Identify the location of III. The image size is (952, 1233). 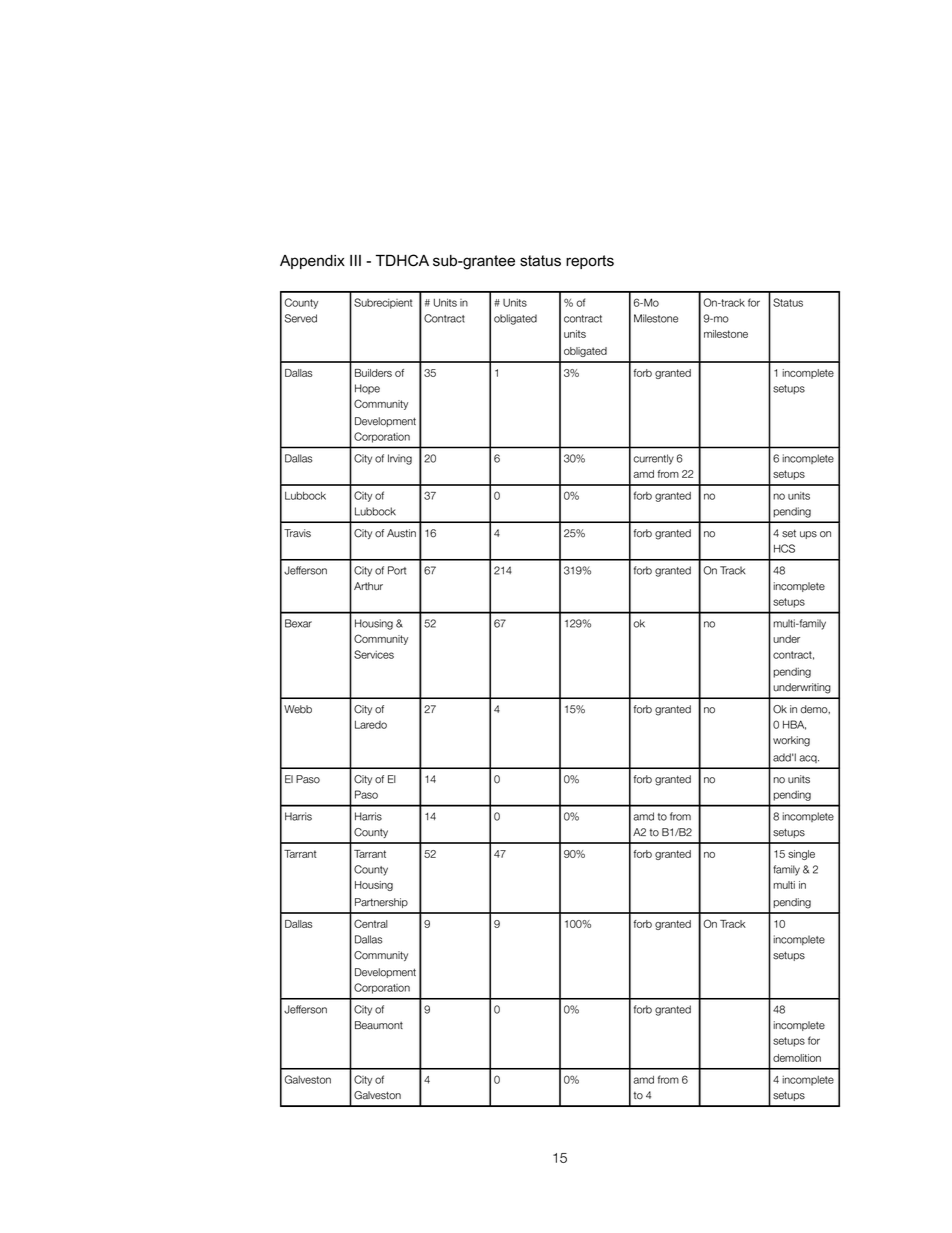
(355, 260).
